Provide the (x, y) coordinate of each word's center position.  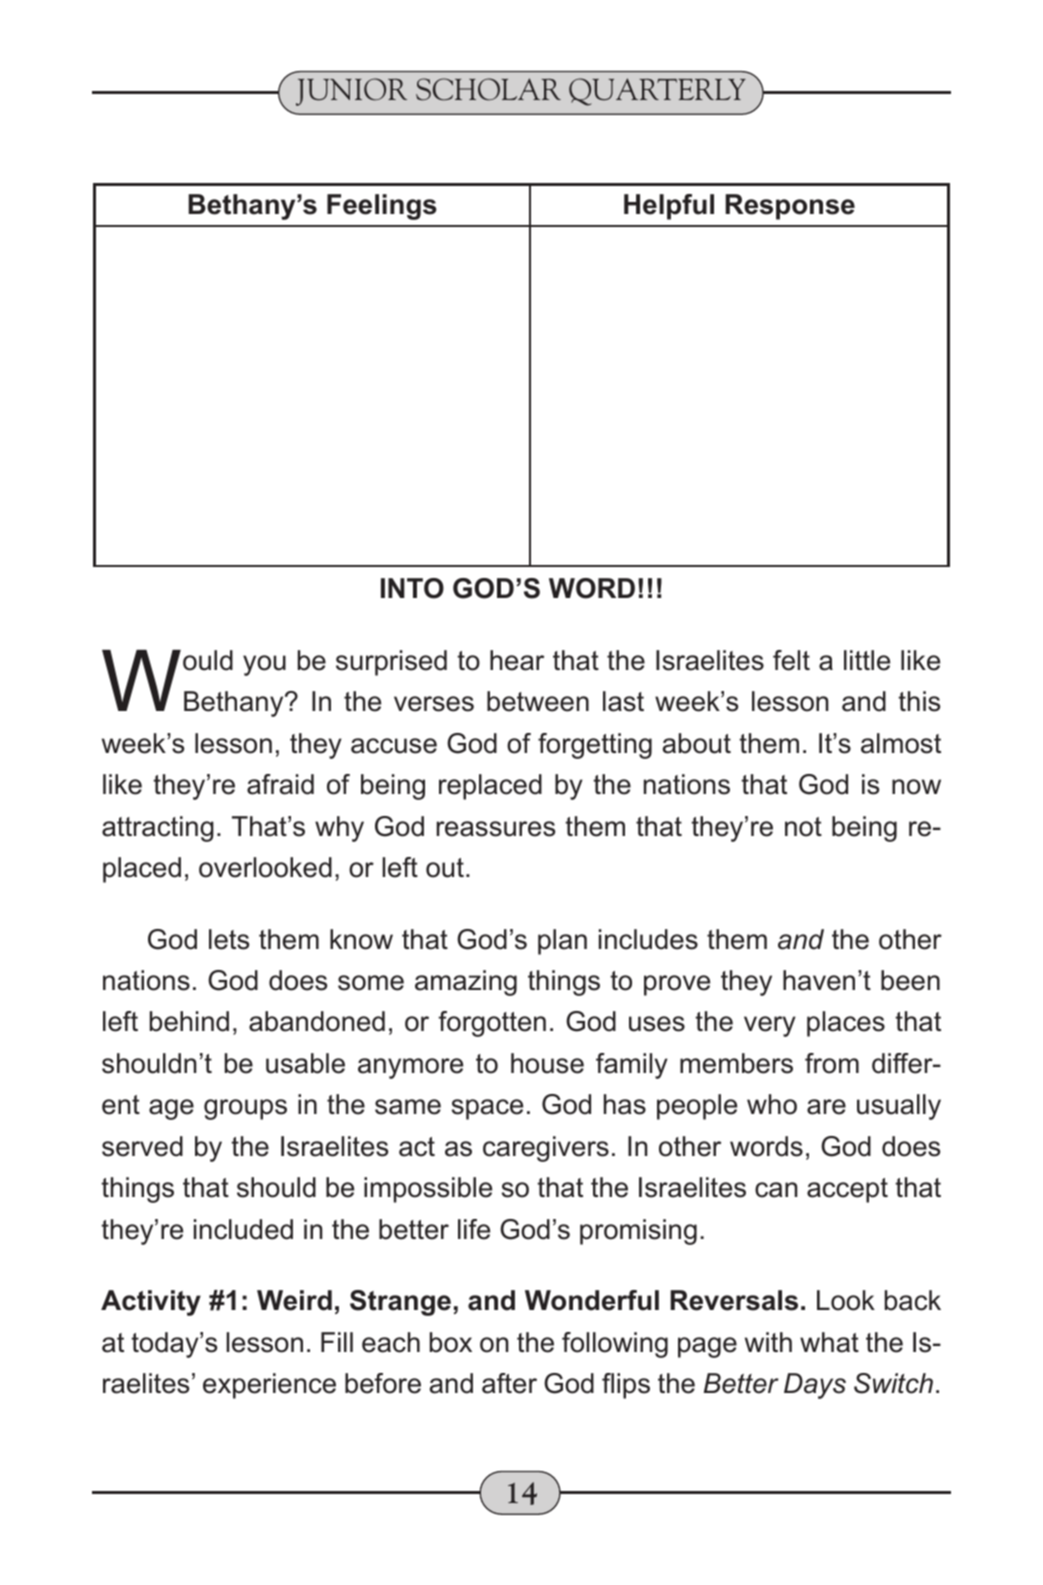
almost (901, 743)
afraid (280, 784)
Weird (294, 1300)
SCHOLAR (488, 89)
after (509, 1383)
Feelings (382, 207)
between (538, 701)
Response (790, 207)
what (829, 1342)
